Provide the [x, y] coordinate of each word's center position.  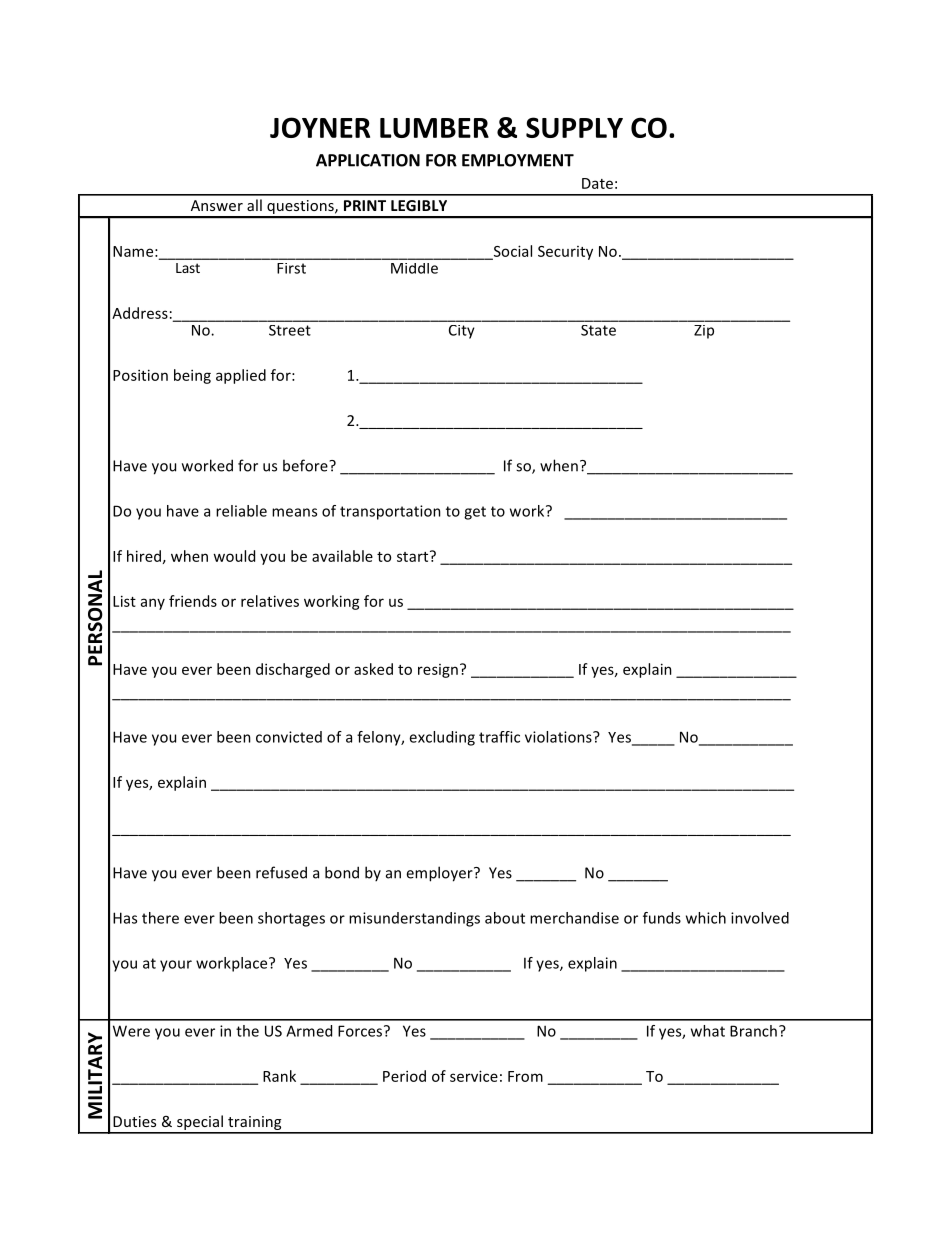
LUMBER [434, 128]
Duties [134, 1121]
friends [193, 601]
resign [438, 671]
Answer [217, 205]
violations [559, 737]
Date [597, 183]
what [708, 1031]
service [474, 1076]
